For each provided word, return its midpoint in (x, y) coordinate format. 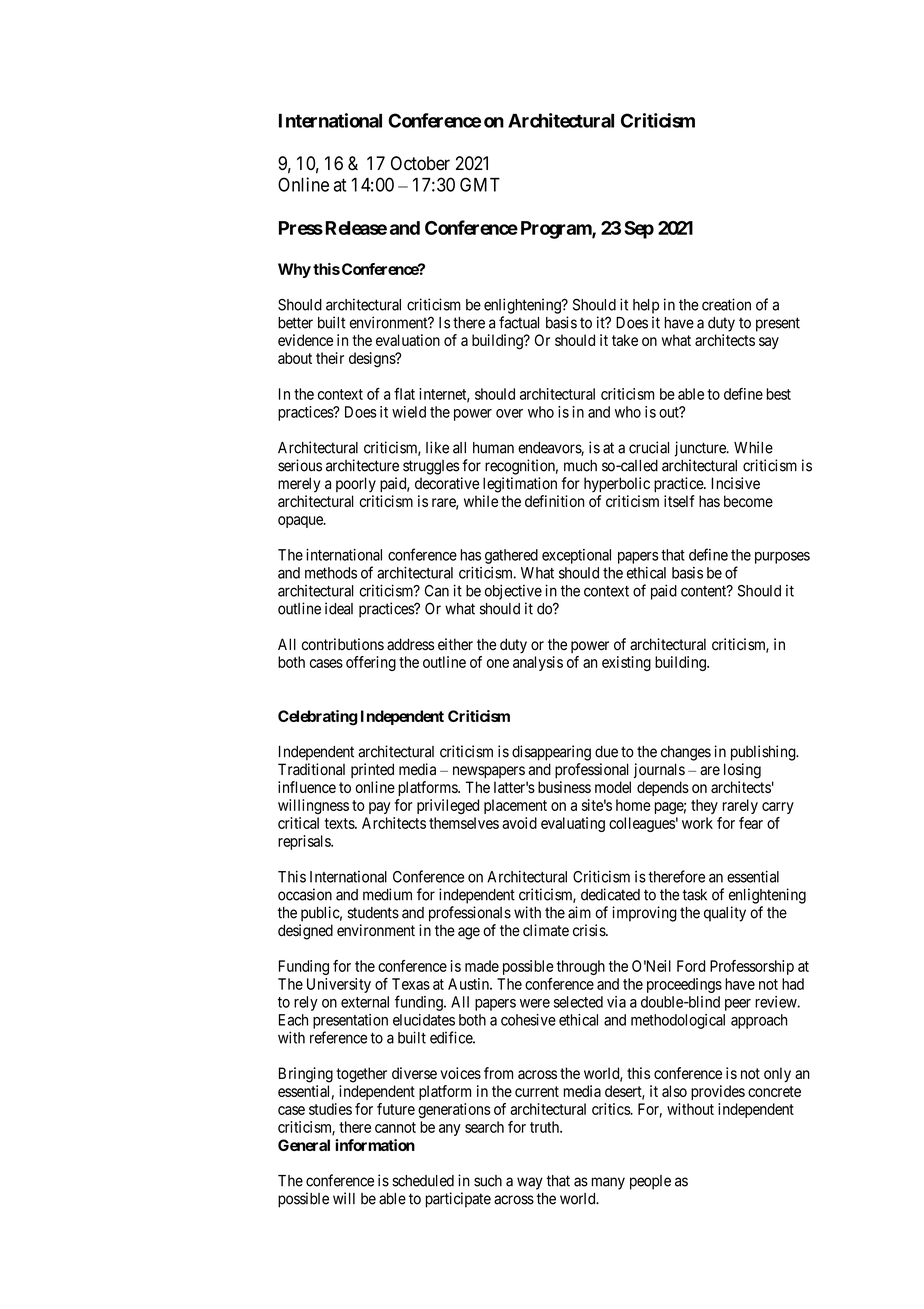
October (420, 163)
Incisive (735, 483)
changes (686, 753)
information (375, 1145)
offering (371, 663)
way (530, 1183)
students (373, 913)
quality (725, 914)
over (509, 413)
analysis (538, 663)
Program (557, 230)
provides (718, 1092)
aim (579, 912)
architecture (362, 465)
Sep (639, 230)
